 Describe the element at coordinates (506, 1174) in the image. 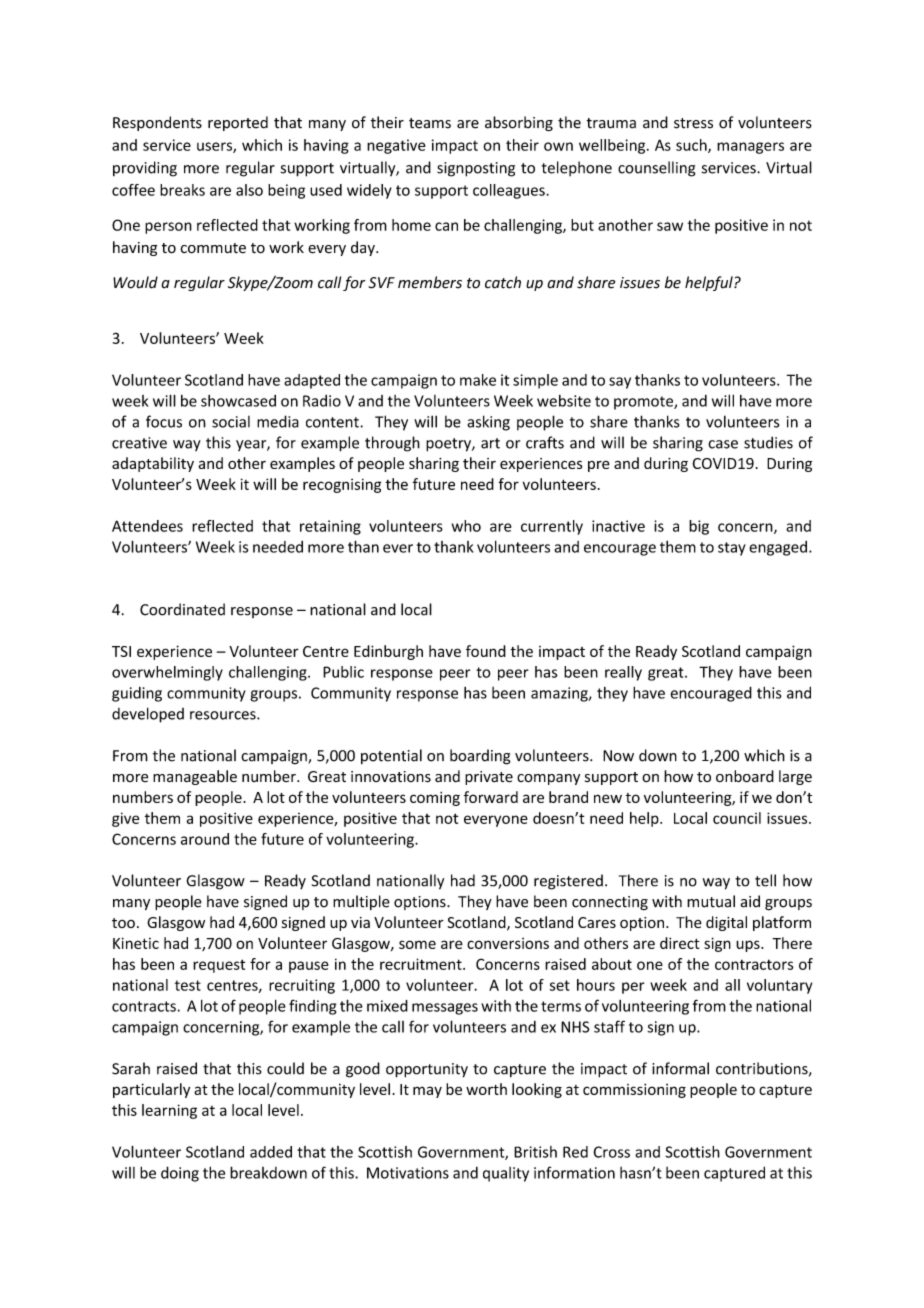

I see `quality` at that location.
